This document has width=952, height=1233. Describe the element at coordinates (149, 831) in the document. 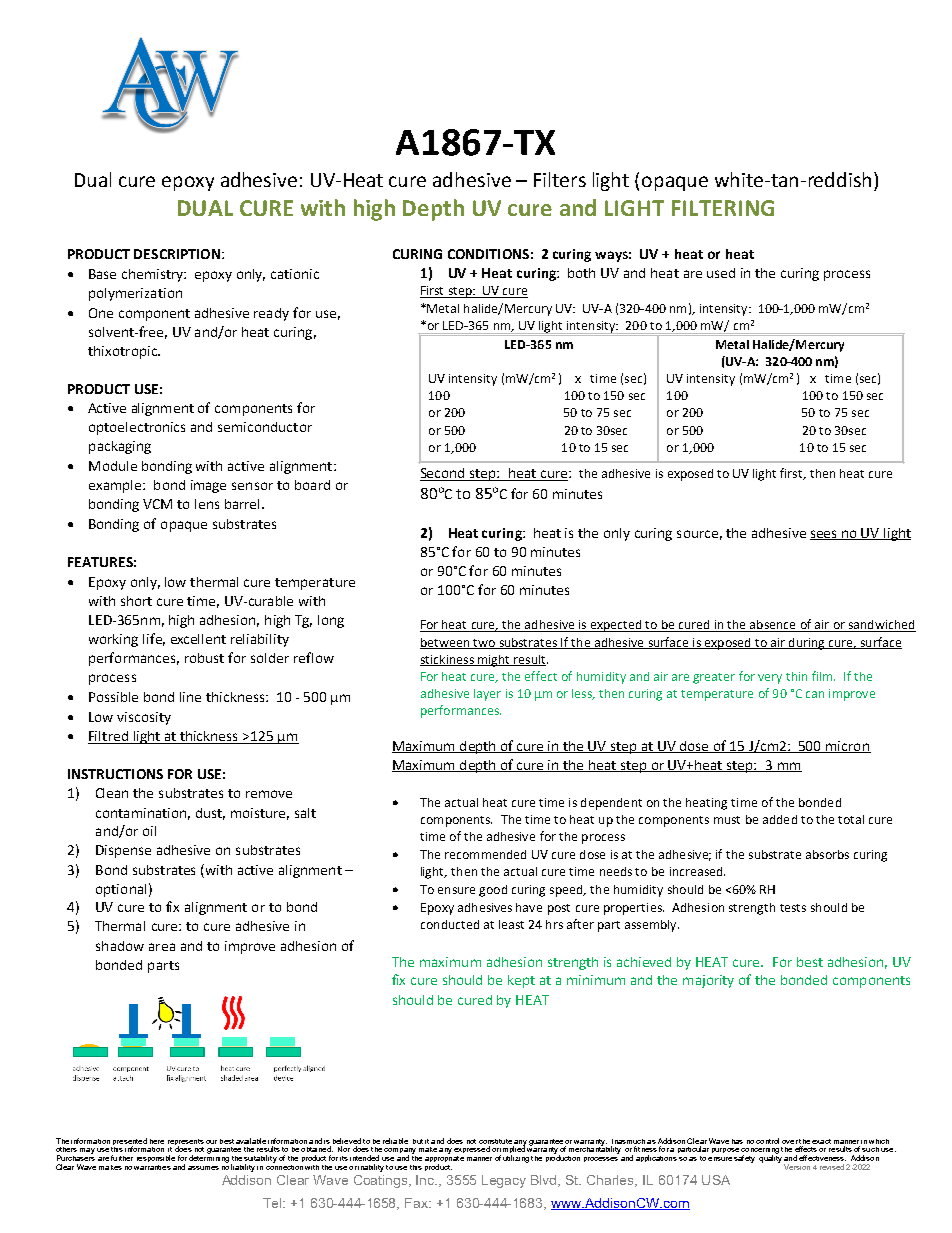

I see `oil` at that location.
